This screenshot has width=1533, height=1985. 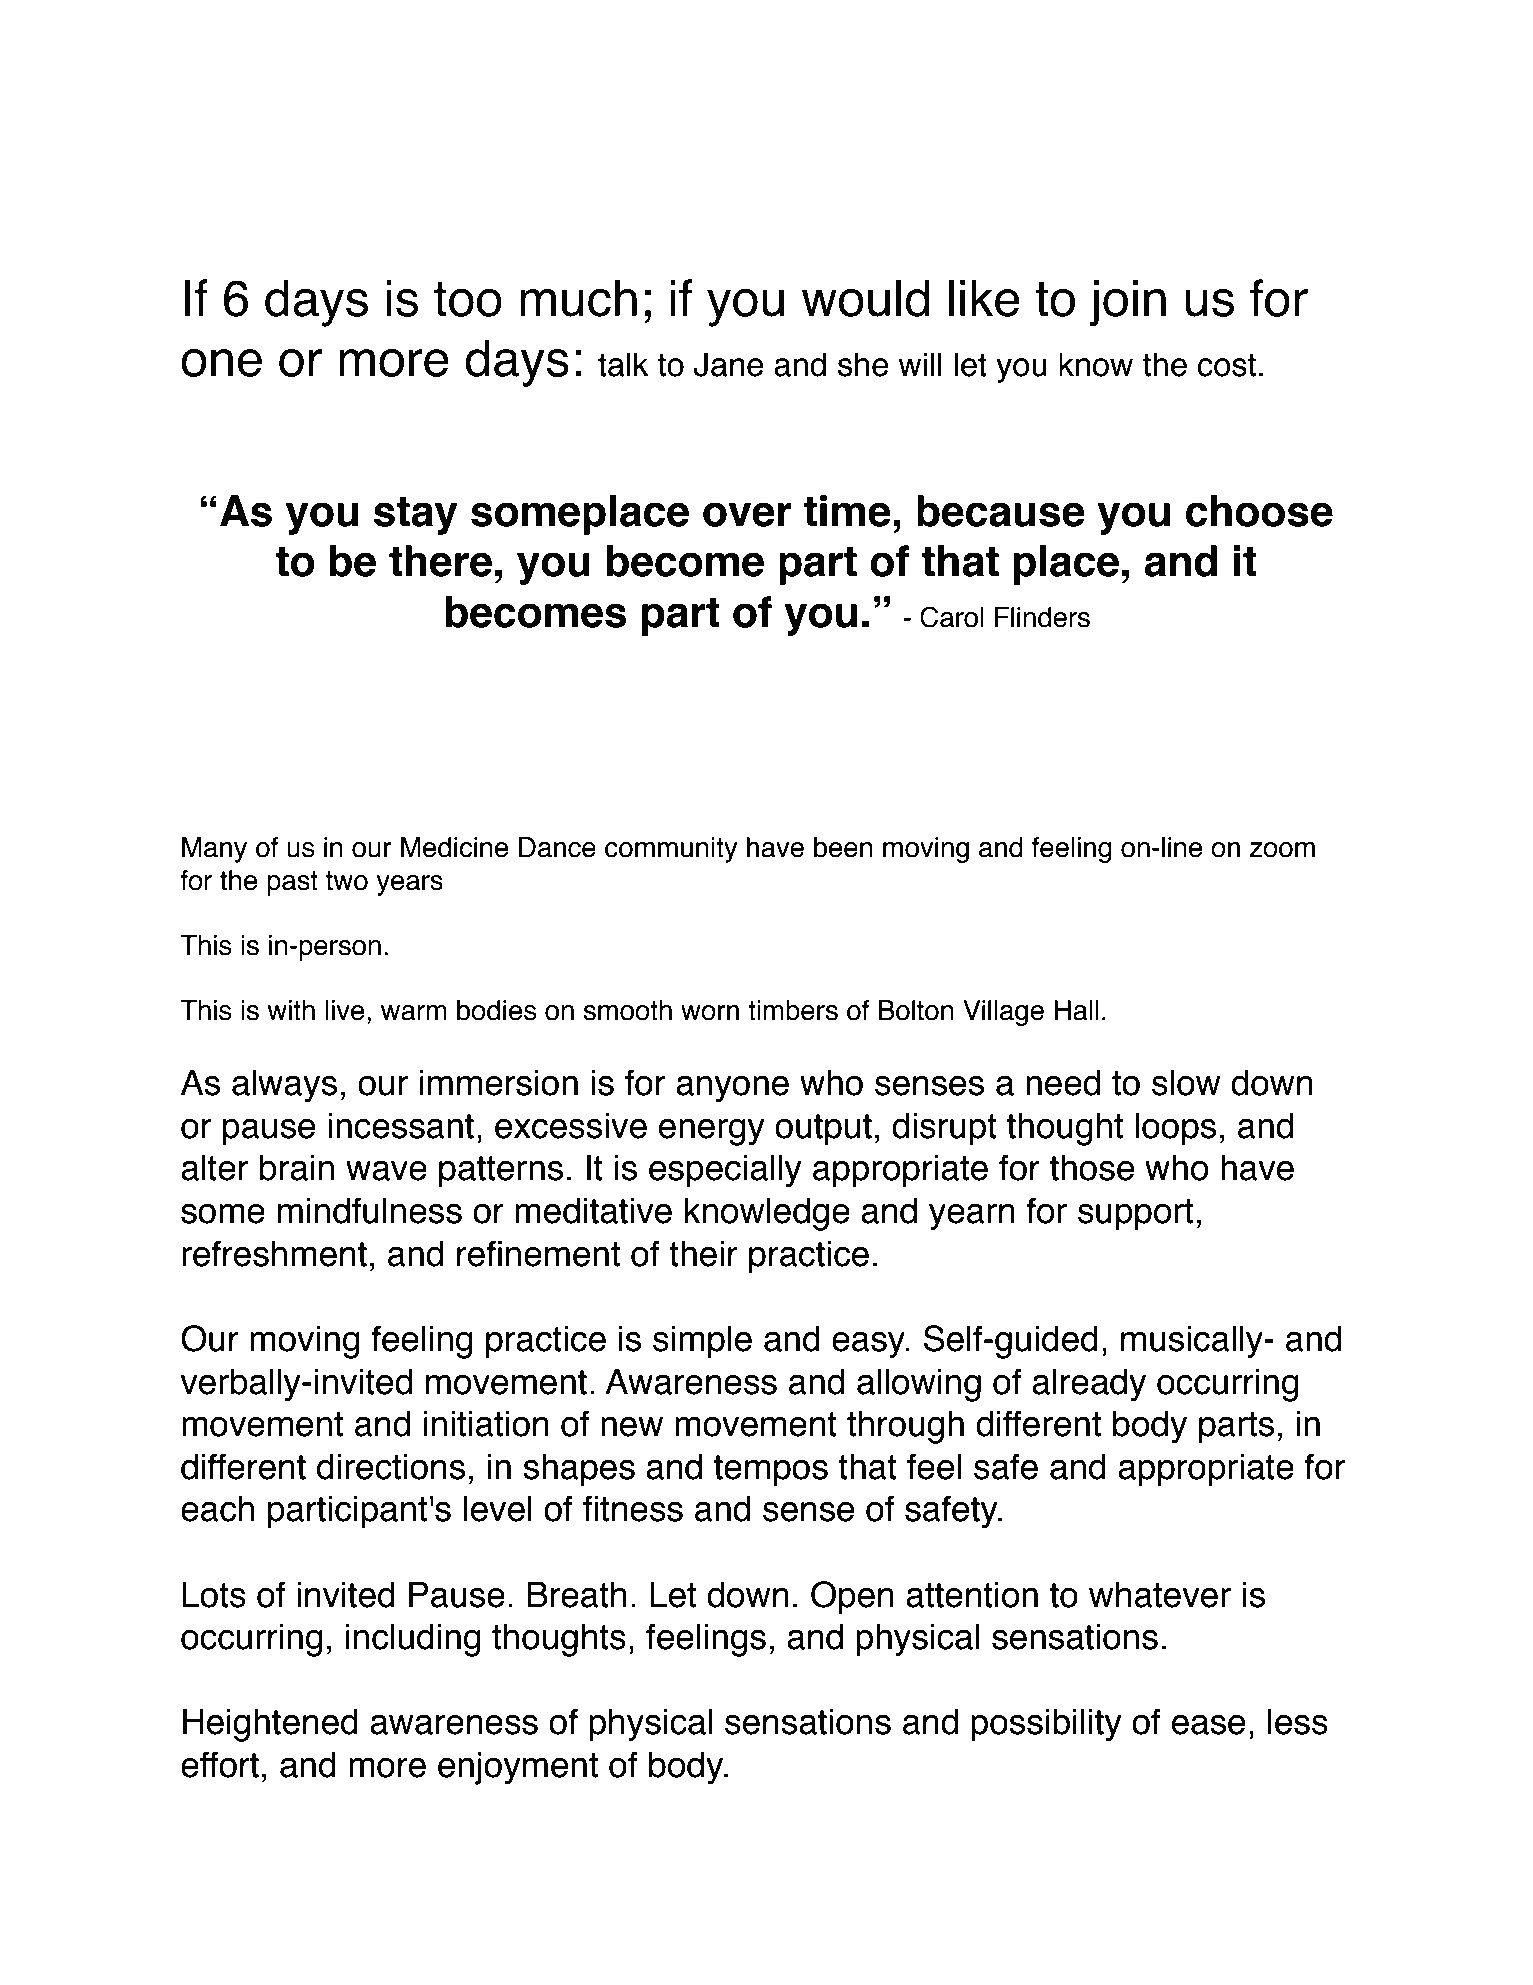 I want to click on zoom, so click(x=1282, y=850).
